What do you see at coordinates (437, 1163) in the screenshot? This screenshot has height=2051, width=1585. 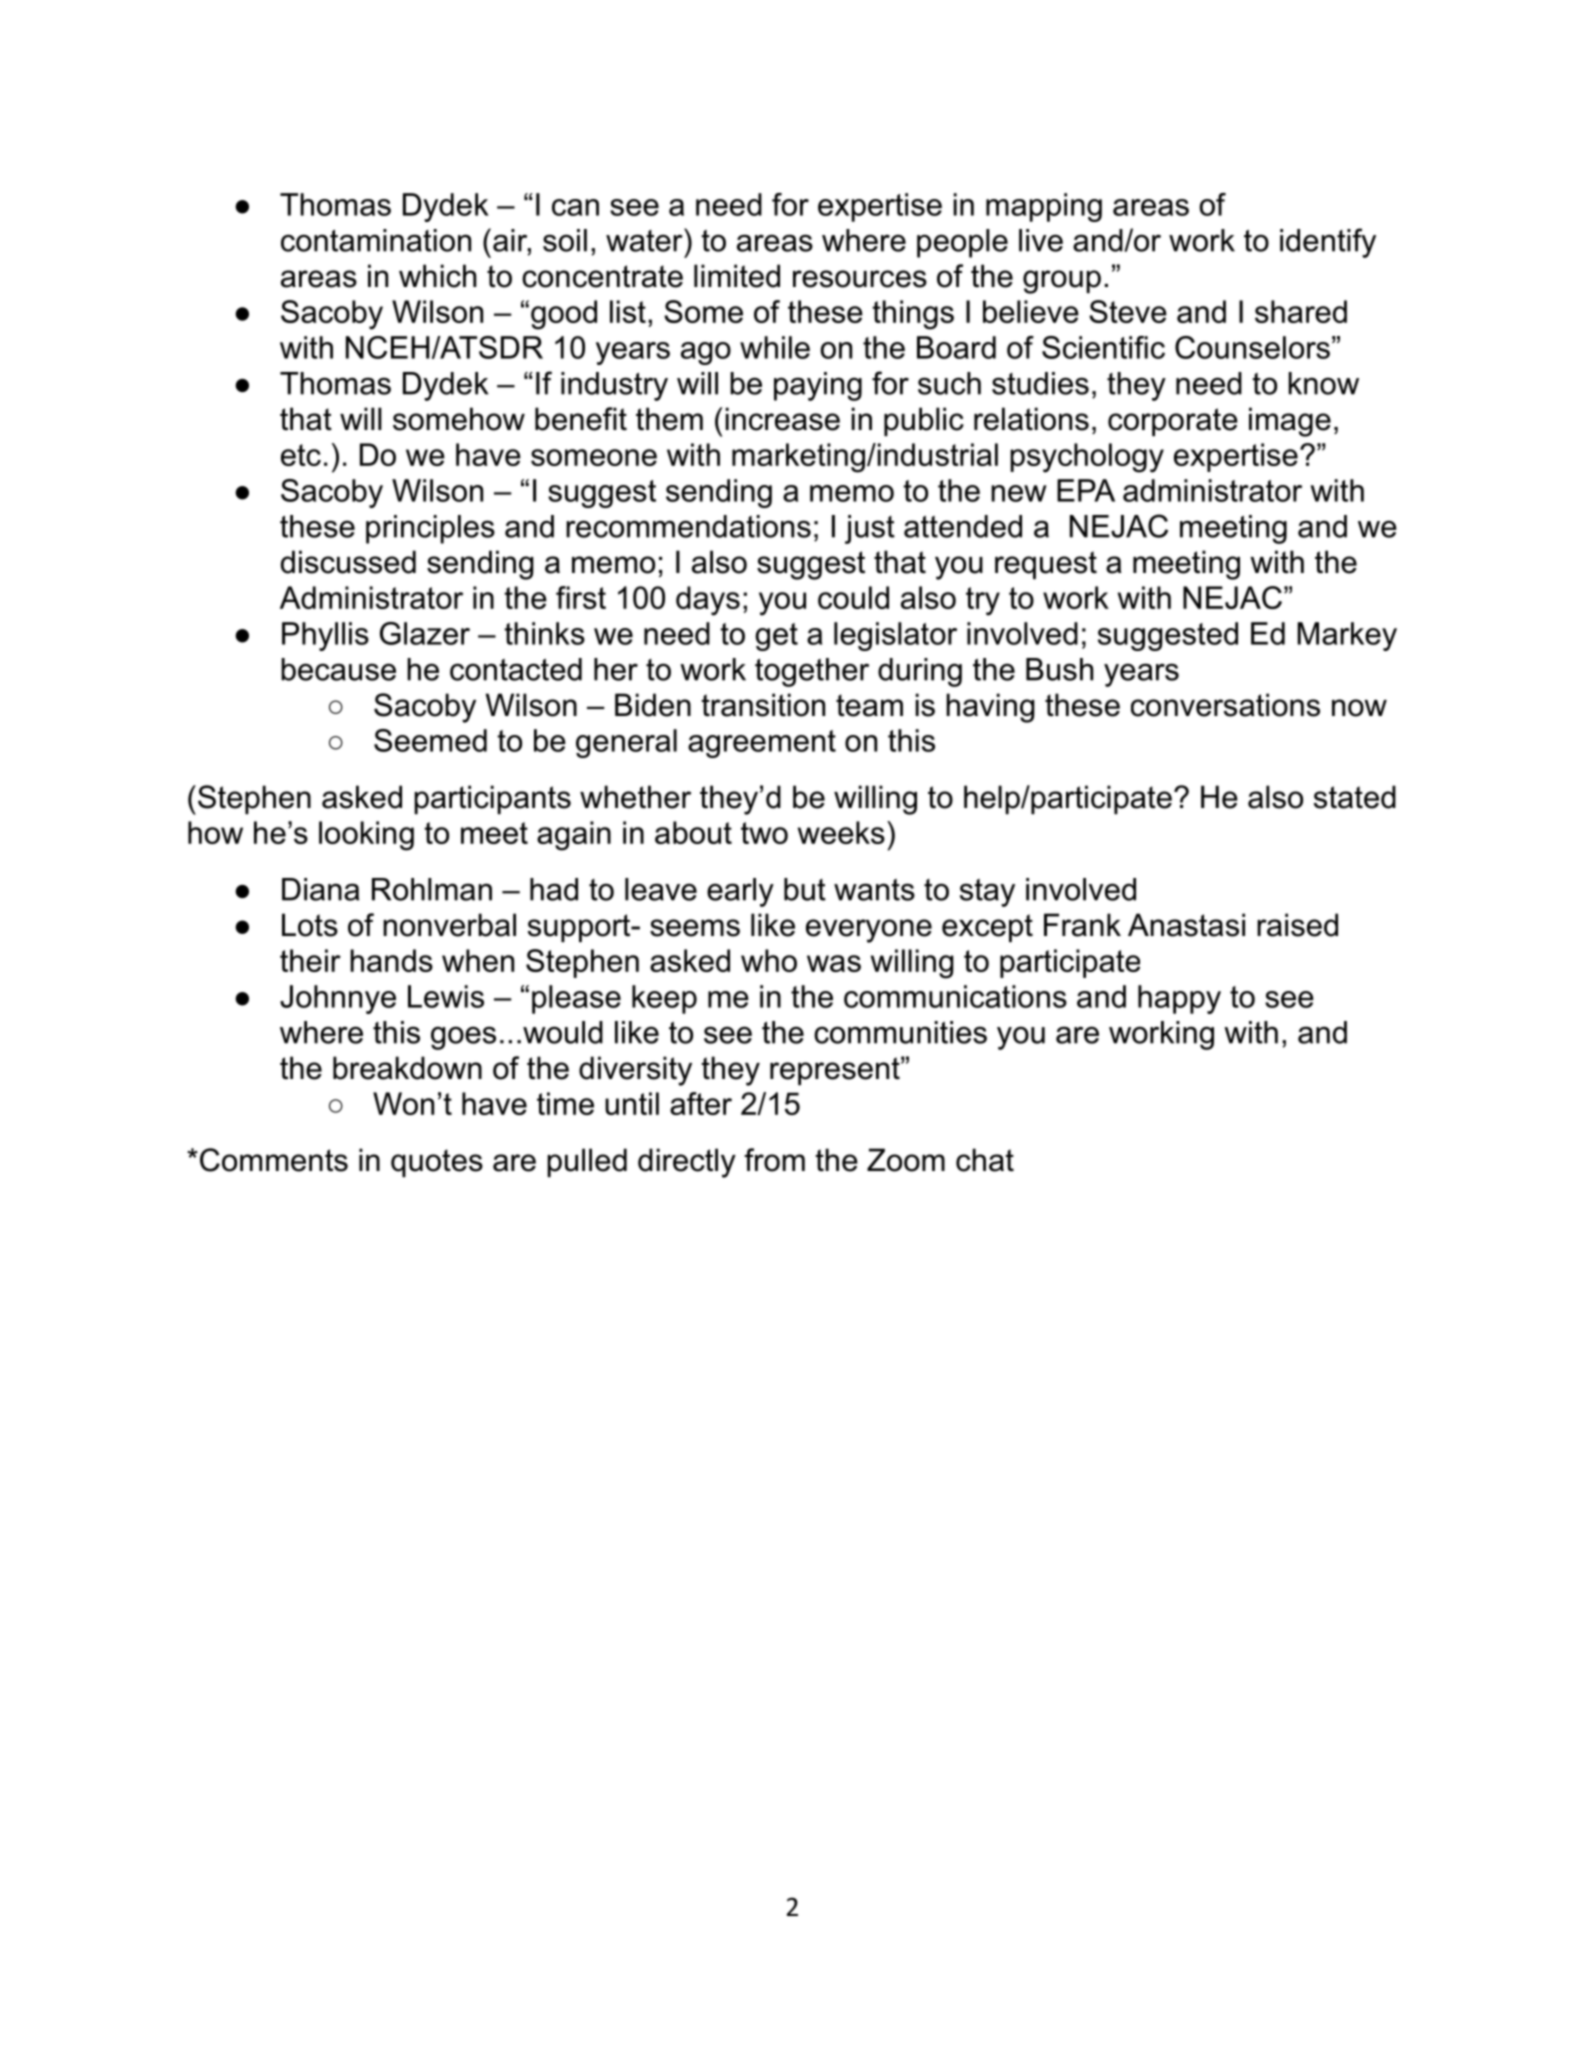 I see `quotes` at bounding box center [437, 1163].
